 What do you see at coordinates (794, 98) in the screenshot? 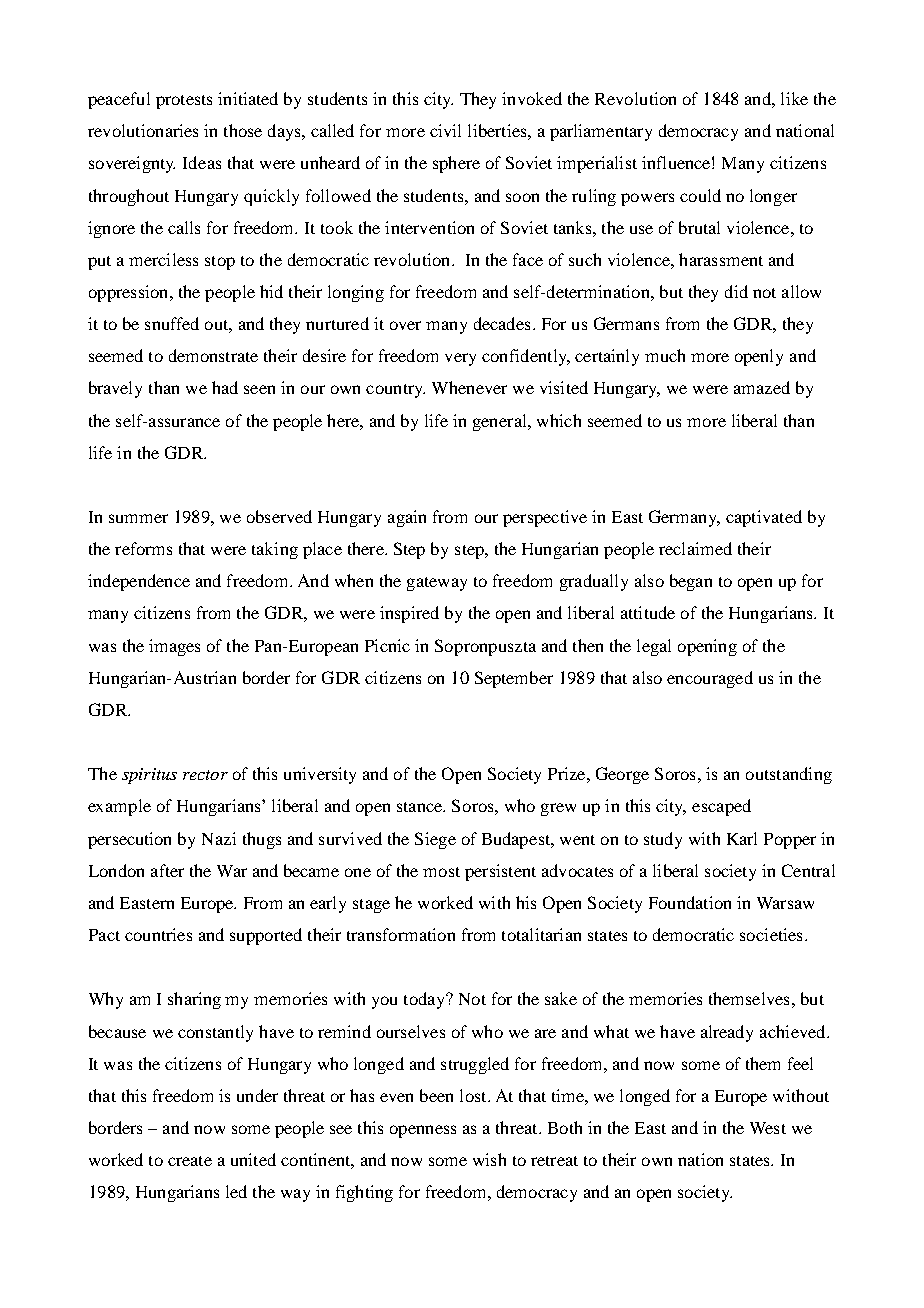
I see `like` at bounding box center [794, 98].
